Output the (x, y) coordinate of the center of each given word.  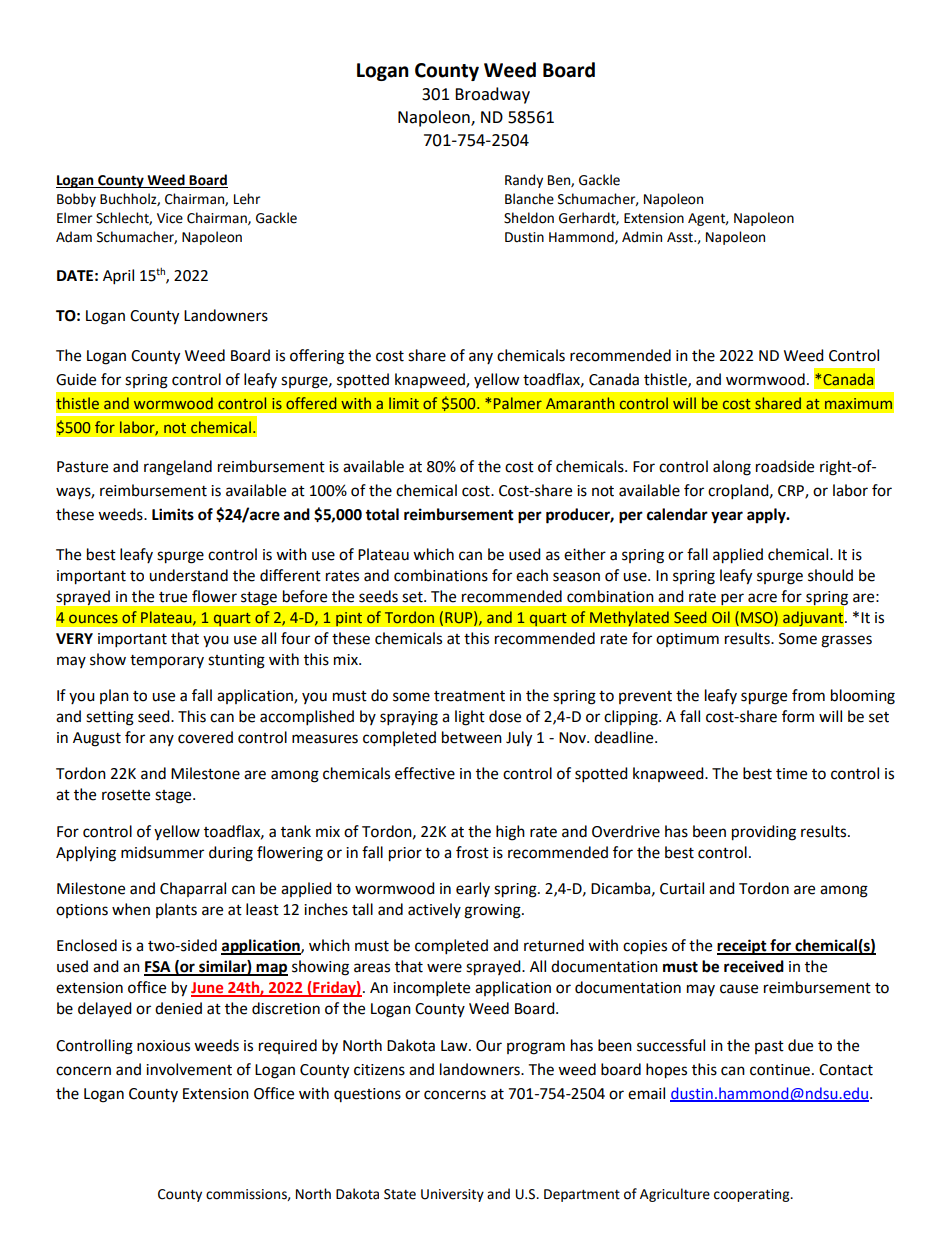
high (510, 833)
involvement (189, 1069)
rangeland (178, 468)
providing (764, 833)
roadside (785, 466)
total (382, 514)
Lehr (247, 199)
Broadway (492, 95)
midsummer (162, 852)
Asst (681, 237)
